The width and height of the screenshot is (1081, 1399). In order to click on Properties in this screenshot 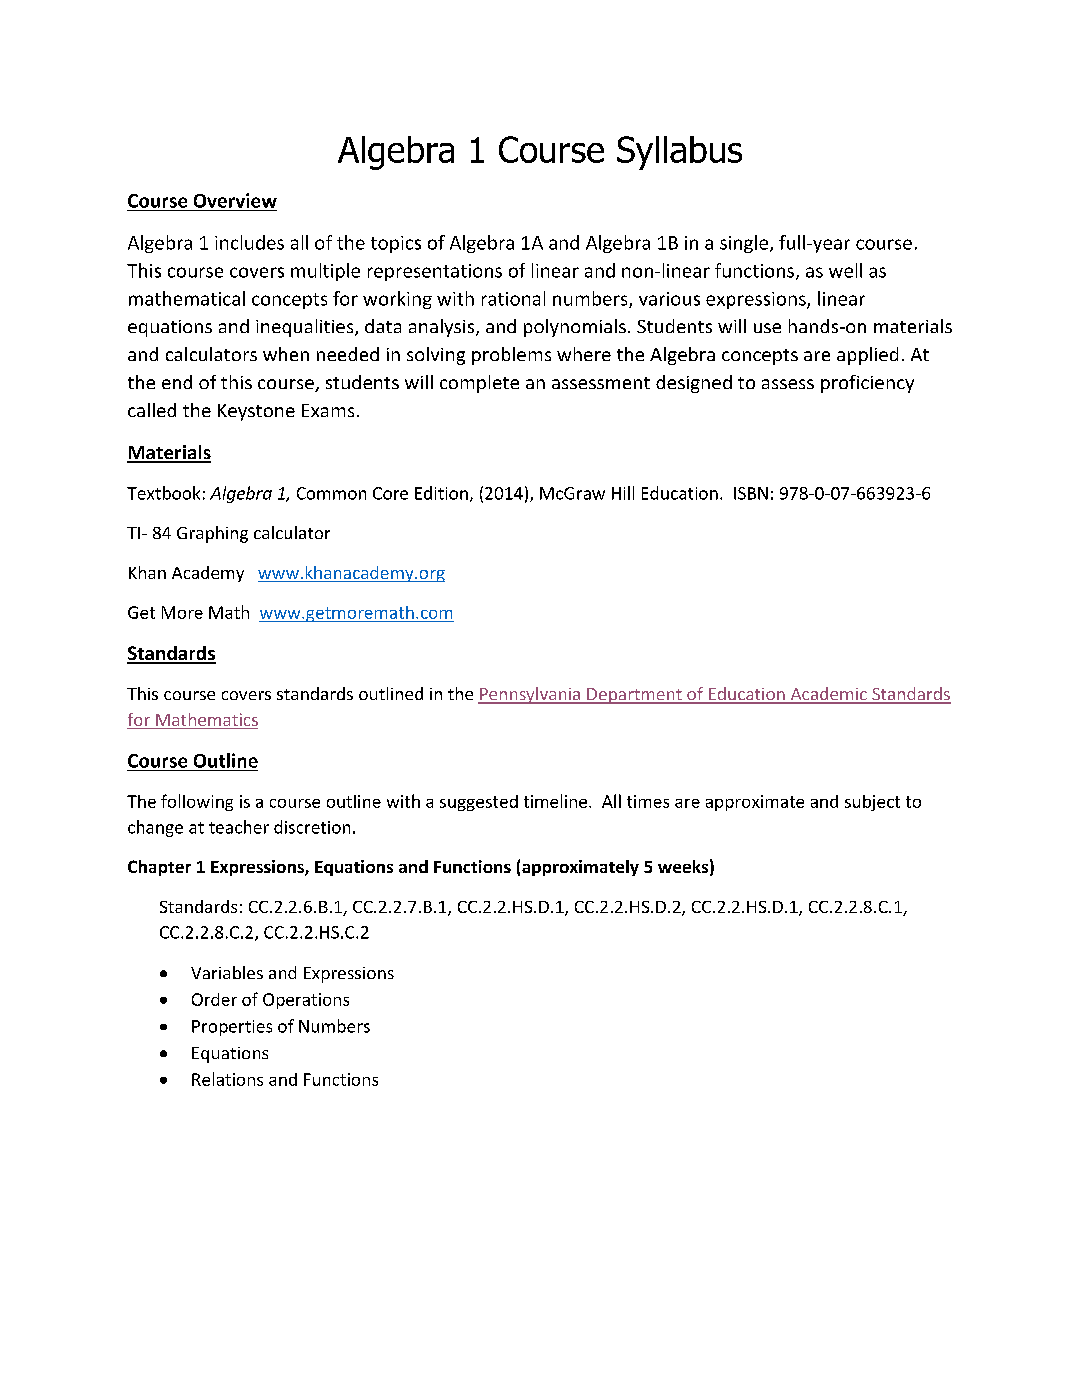, I will do `click(232, 1028)`.
